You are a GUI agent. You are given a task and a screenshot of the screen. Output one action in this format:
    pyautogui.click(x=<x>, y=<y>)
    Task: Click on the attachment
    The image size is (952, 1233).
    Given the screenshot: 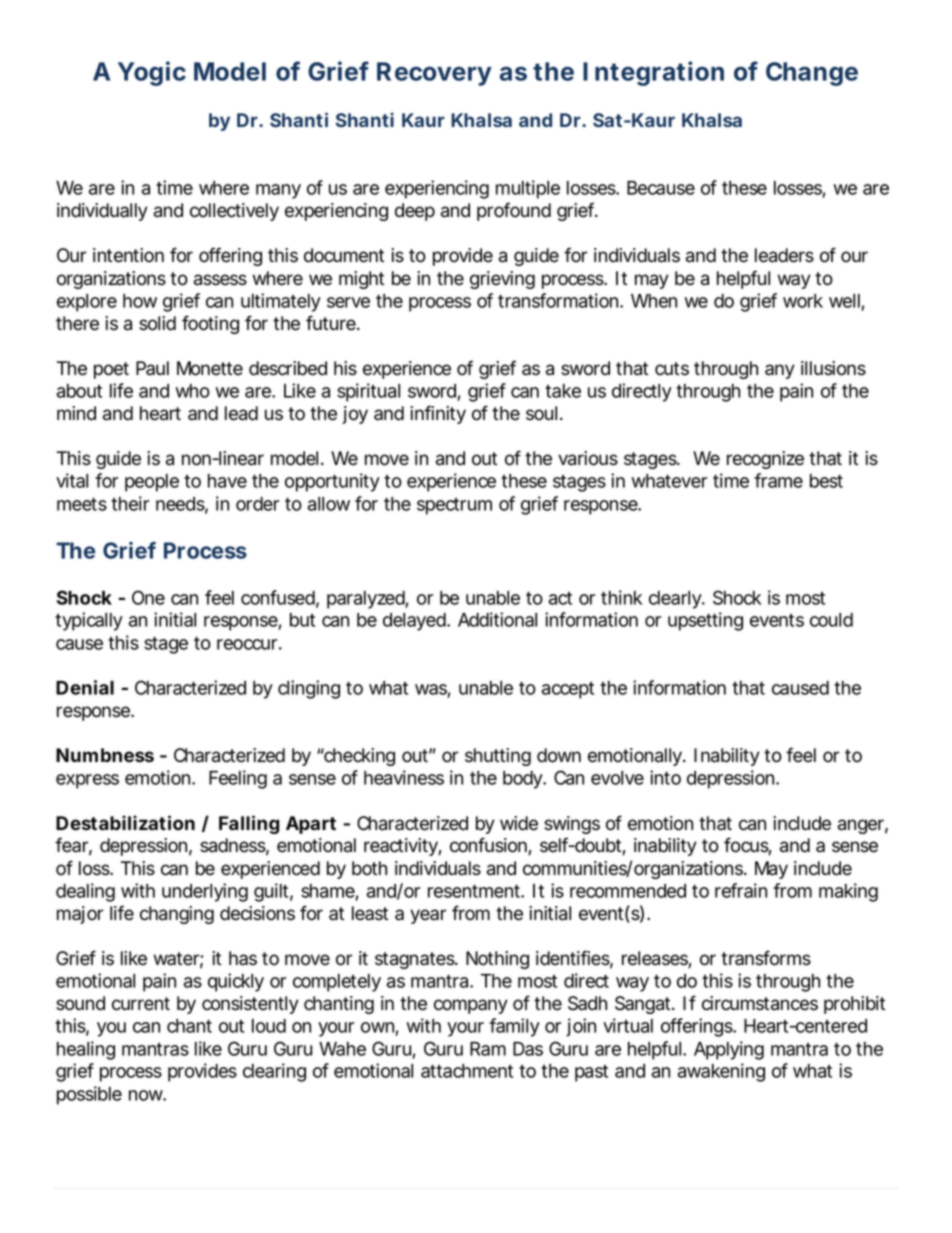 What is the action you would take?
    pyautogui.click(x=467, y=1071)
